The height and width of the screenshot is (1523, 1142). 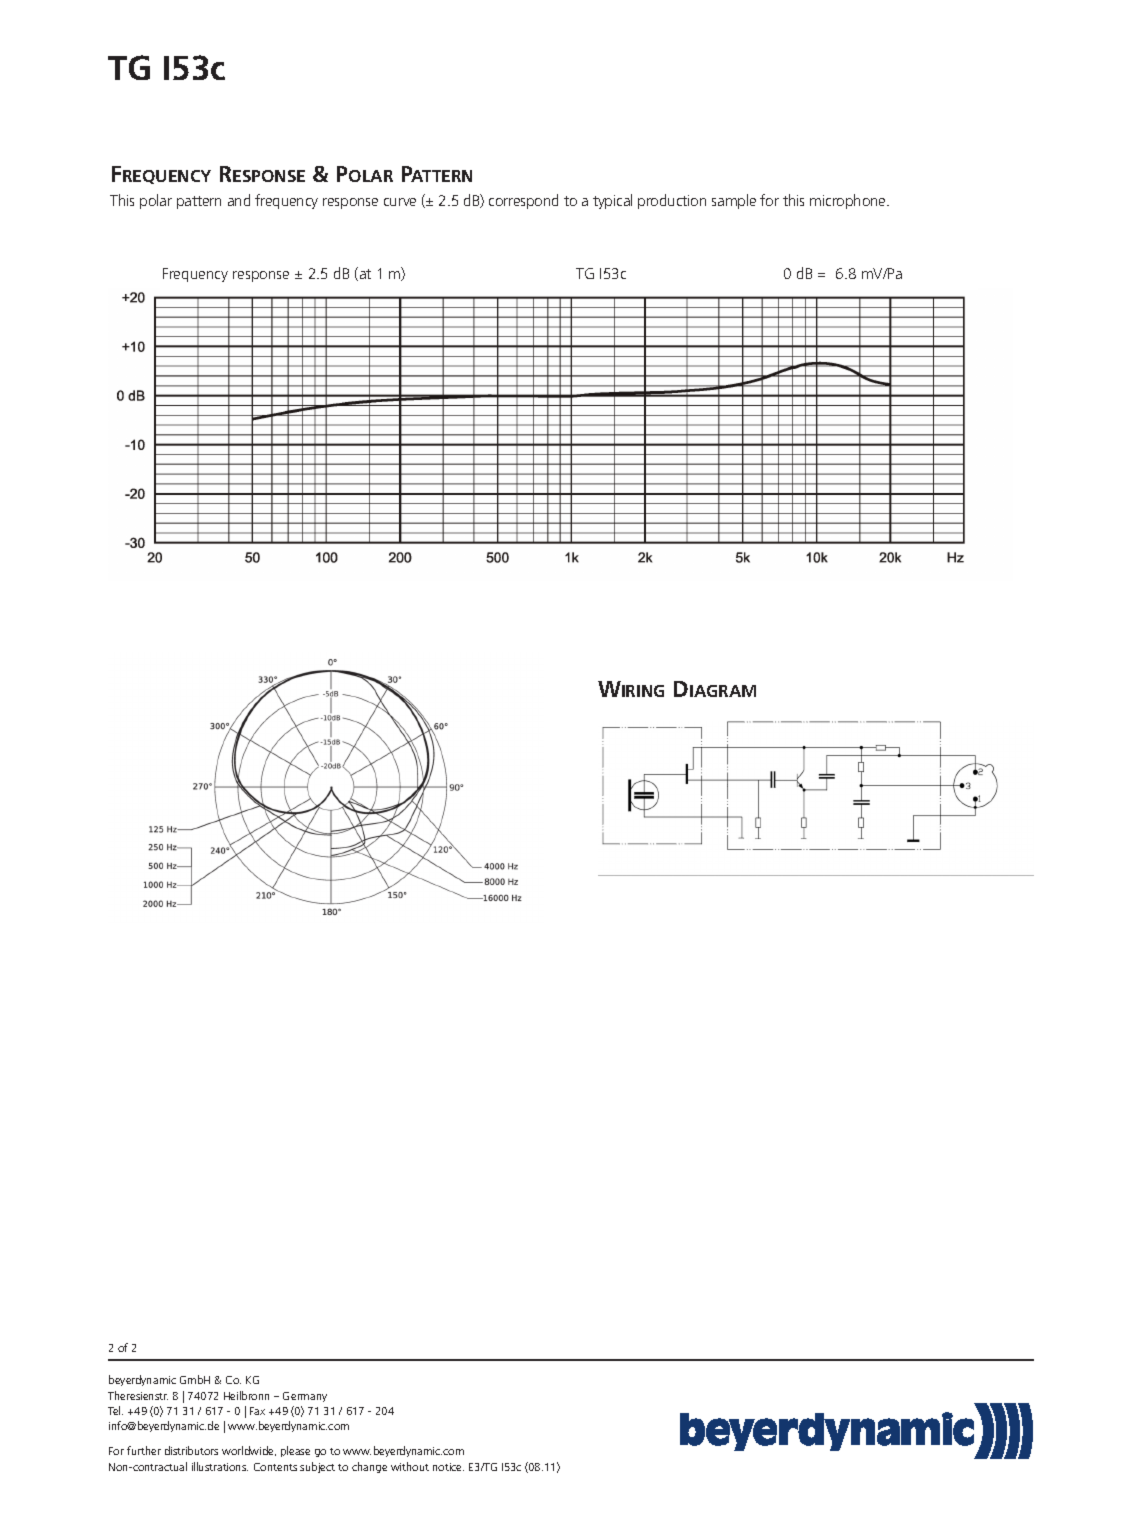 What do you see at coordinates (734, 201) in the screenshot?
I see `sample` at bounding box center [734, 201].
